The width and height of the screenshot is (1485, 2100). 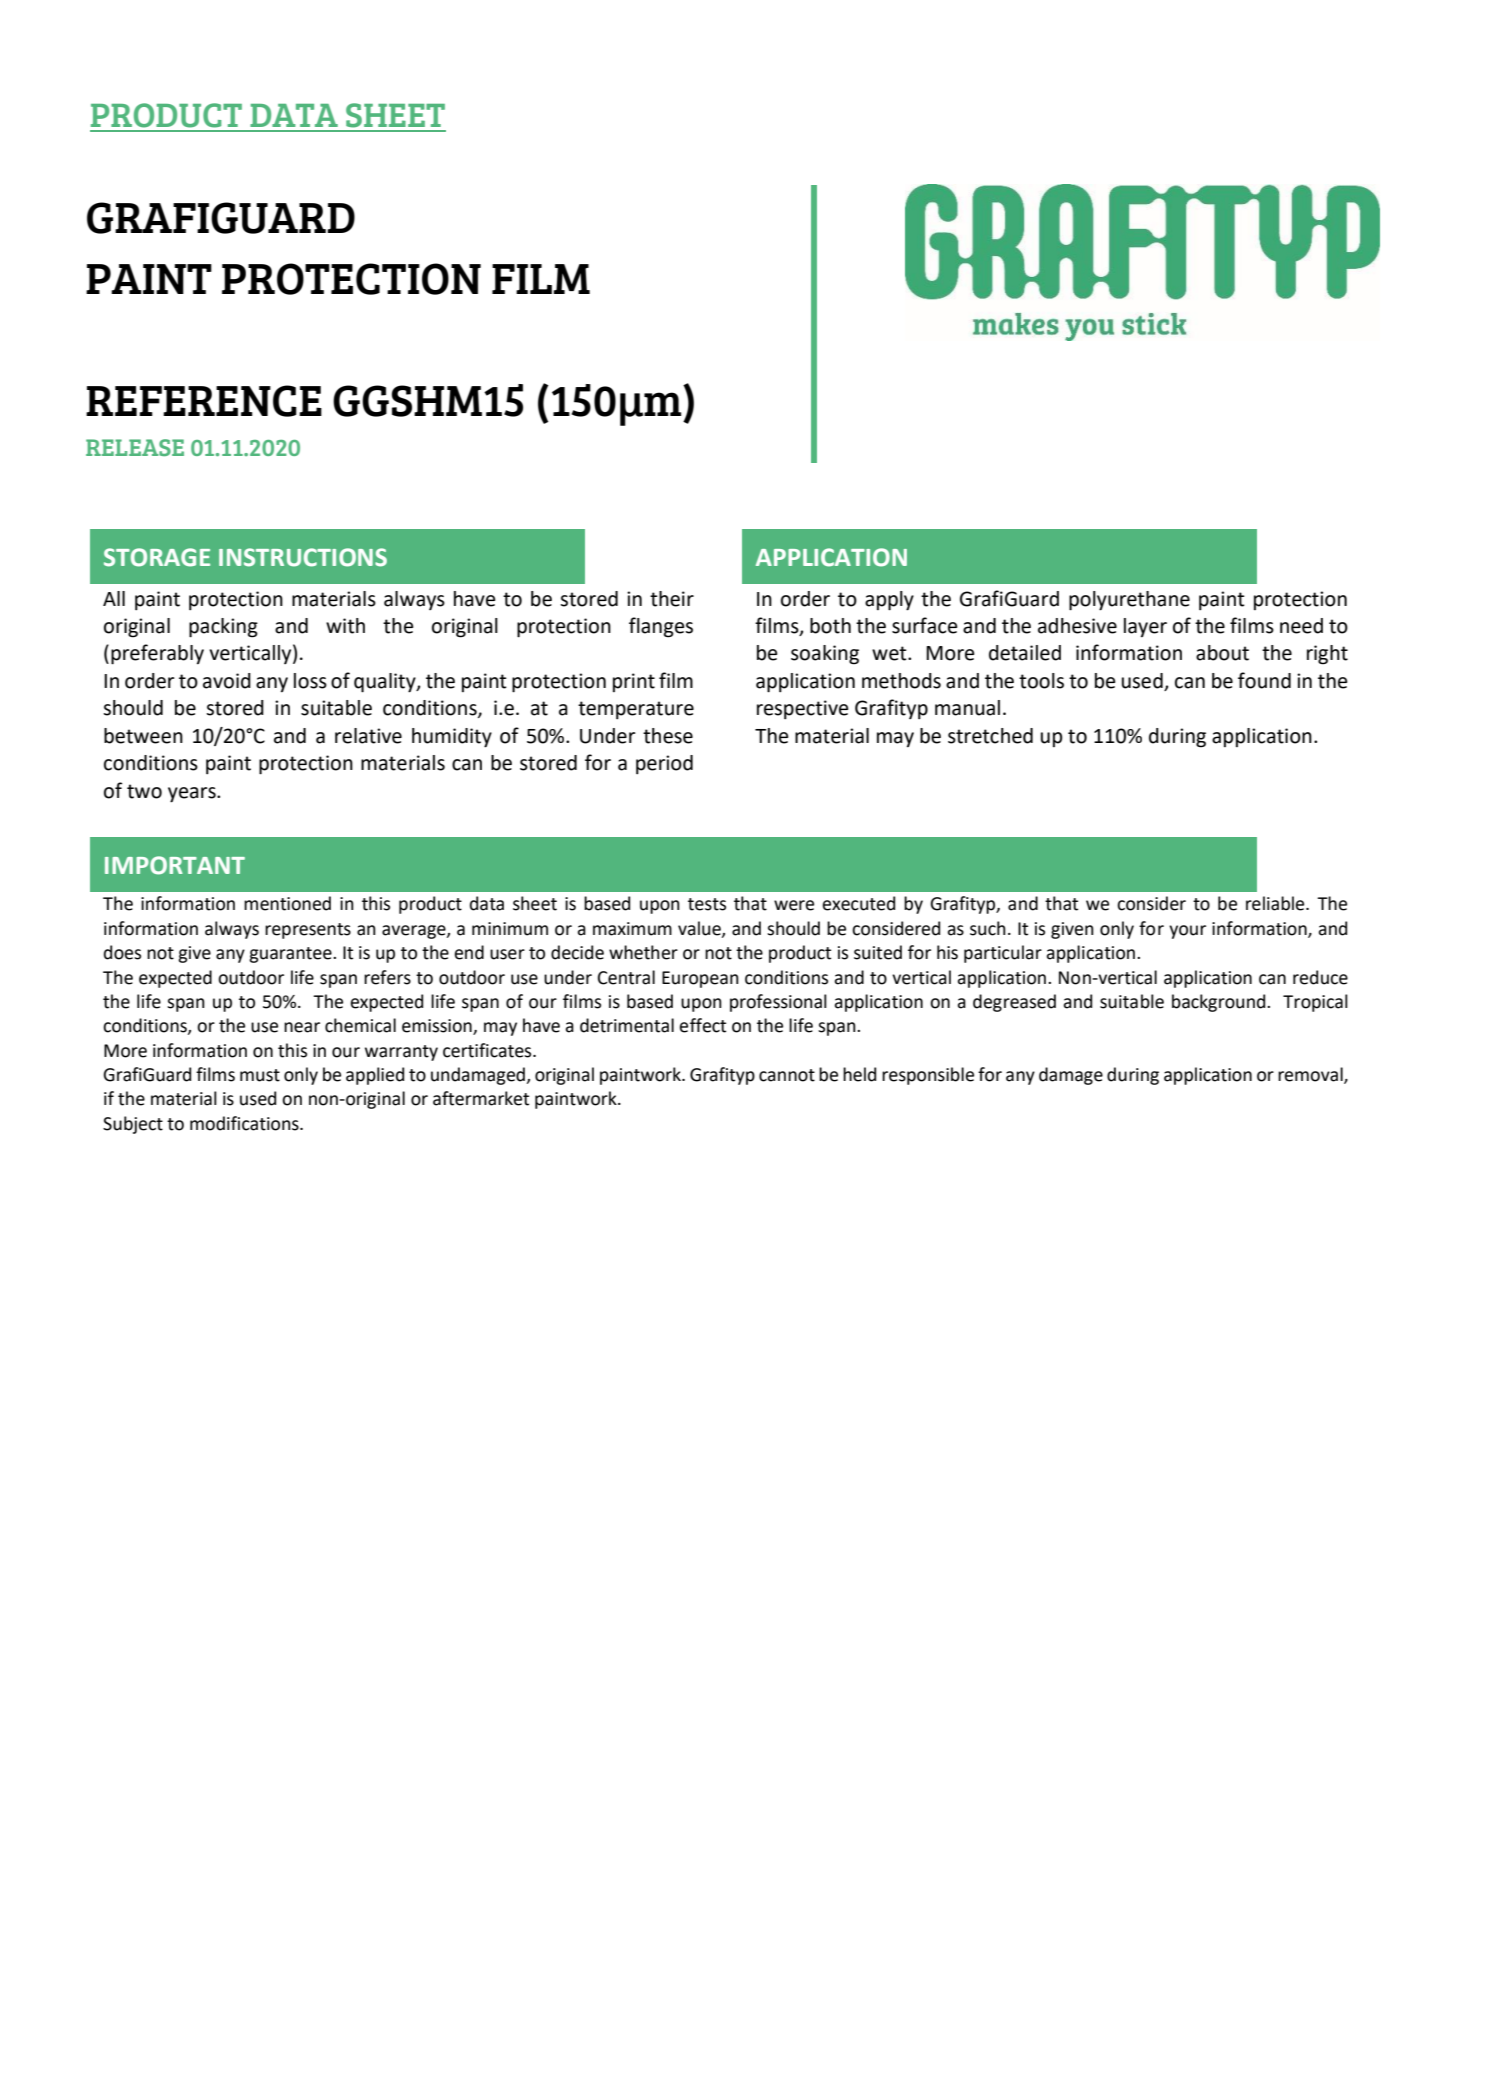 I want to click on stretched, so click(x=990, y=736).
